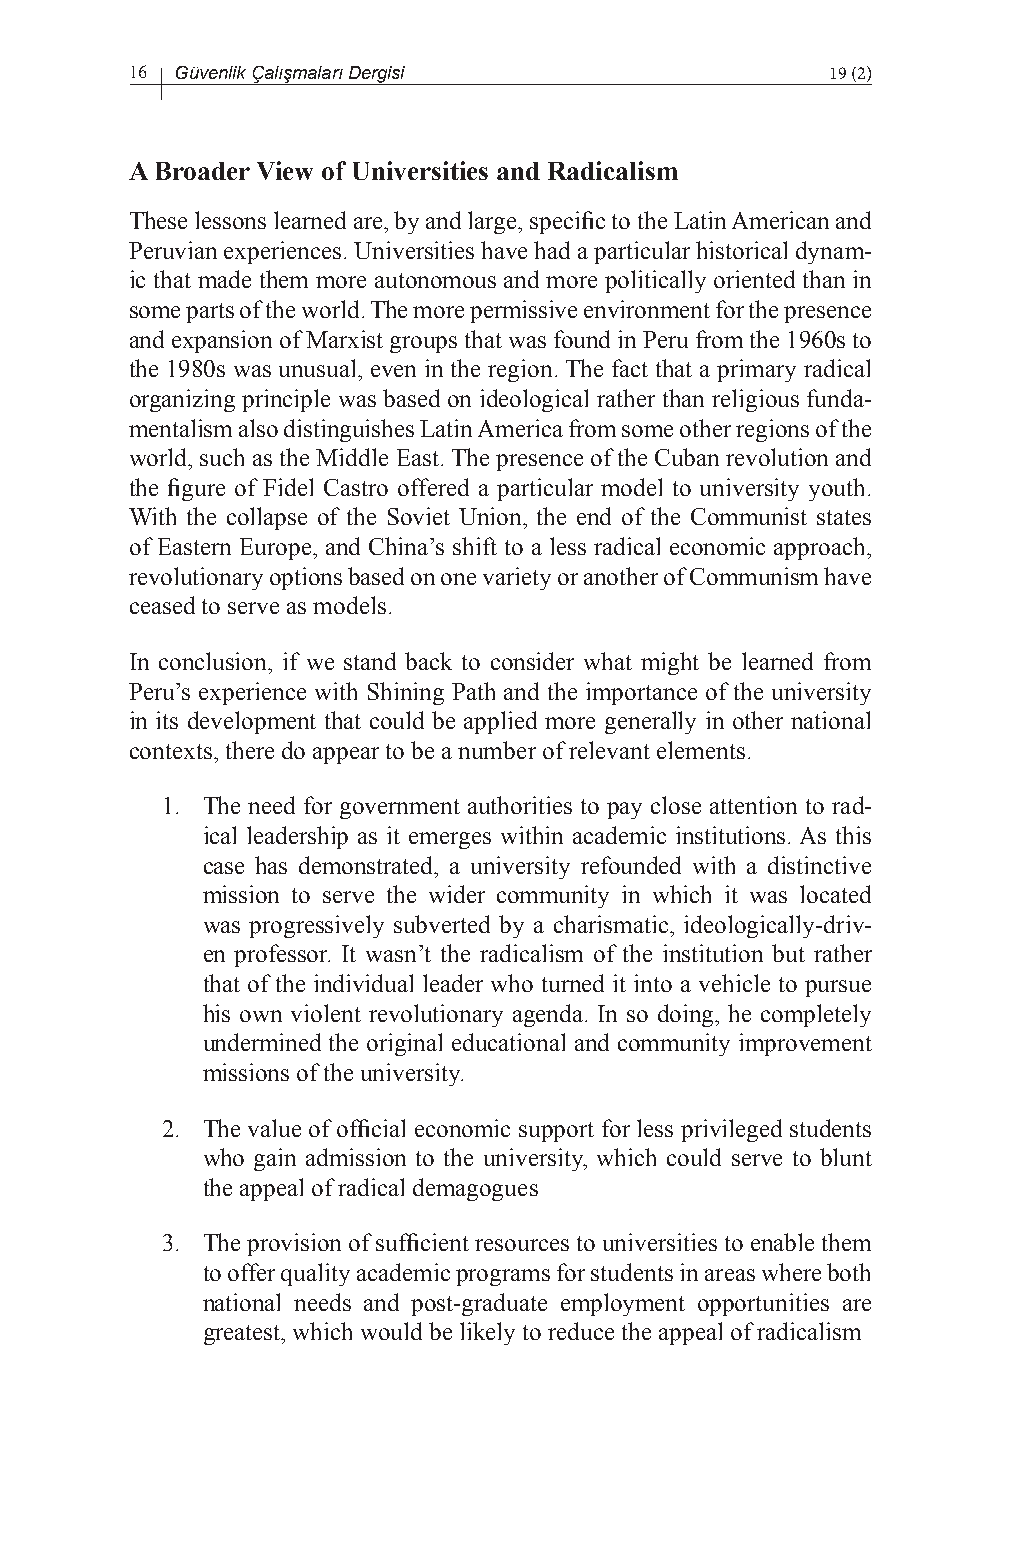 This screenshot has height=1551, width=1034. Describe the element at coordinates (492, 516) in the screenshot. I see `Union` at that location.
